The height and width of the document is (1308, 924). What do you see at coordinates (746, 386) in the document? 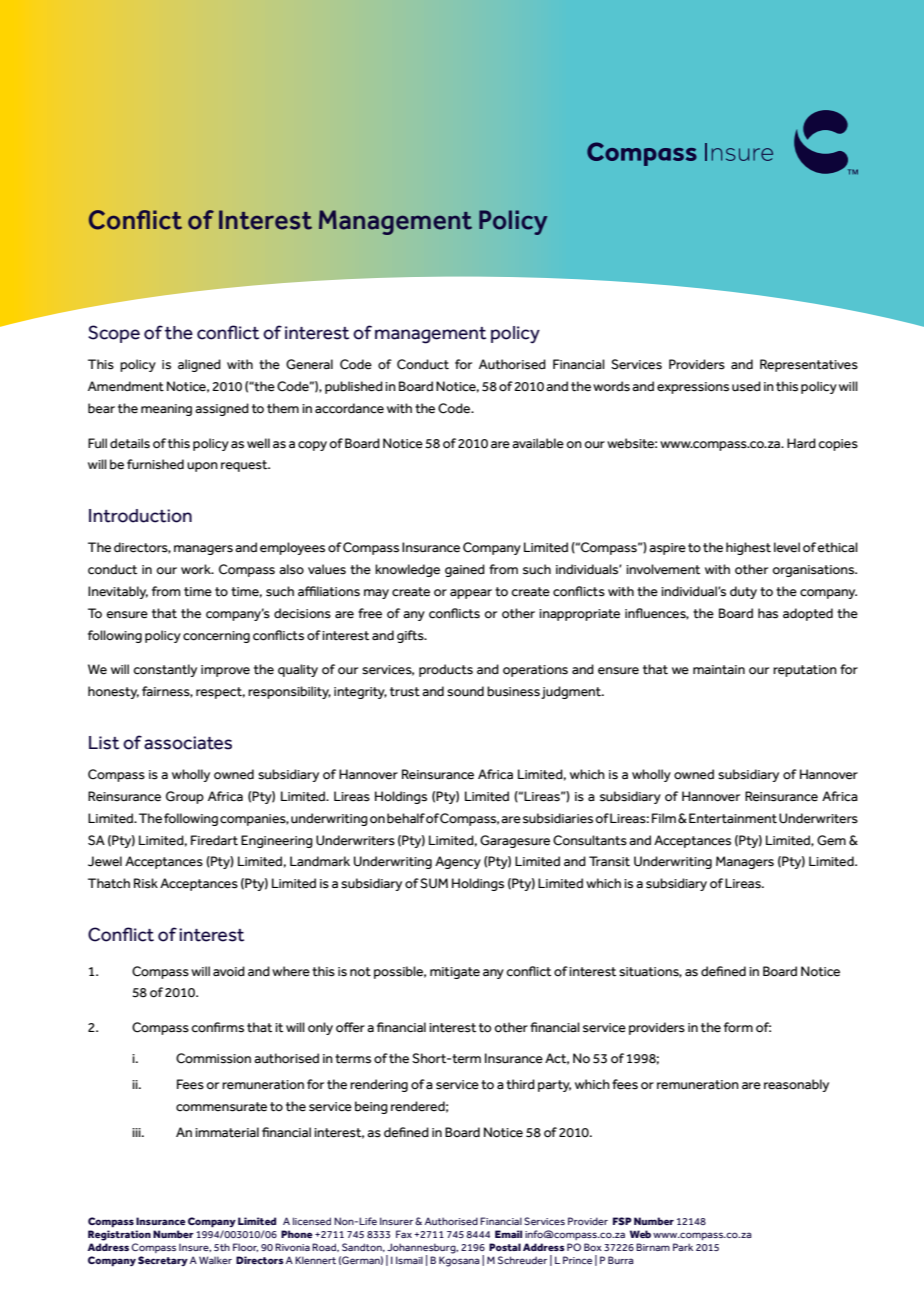
I see `used` at bounding box center [746, 386].
